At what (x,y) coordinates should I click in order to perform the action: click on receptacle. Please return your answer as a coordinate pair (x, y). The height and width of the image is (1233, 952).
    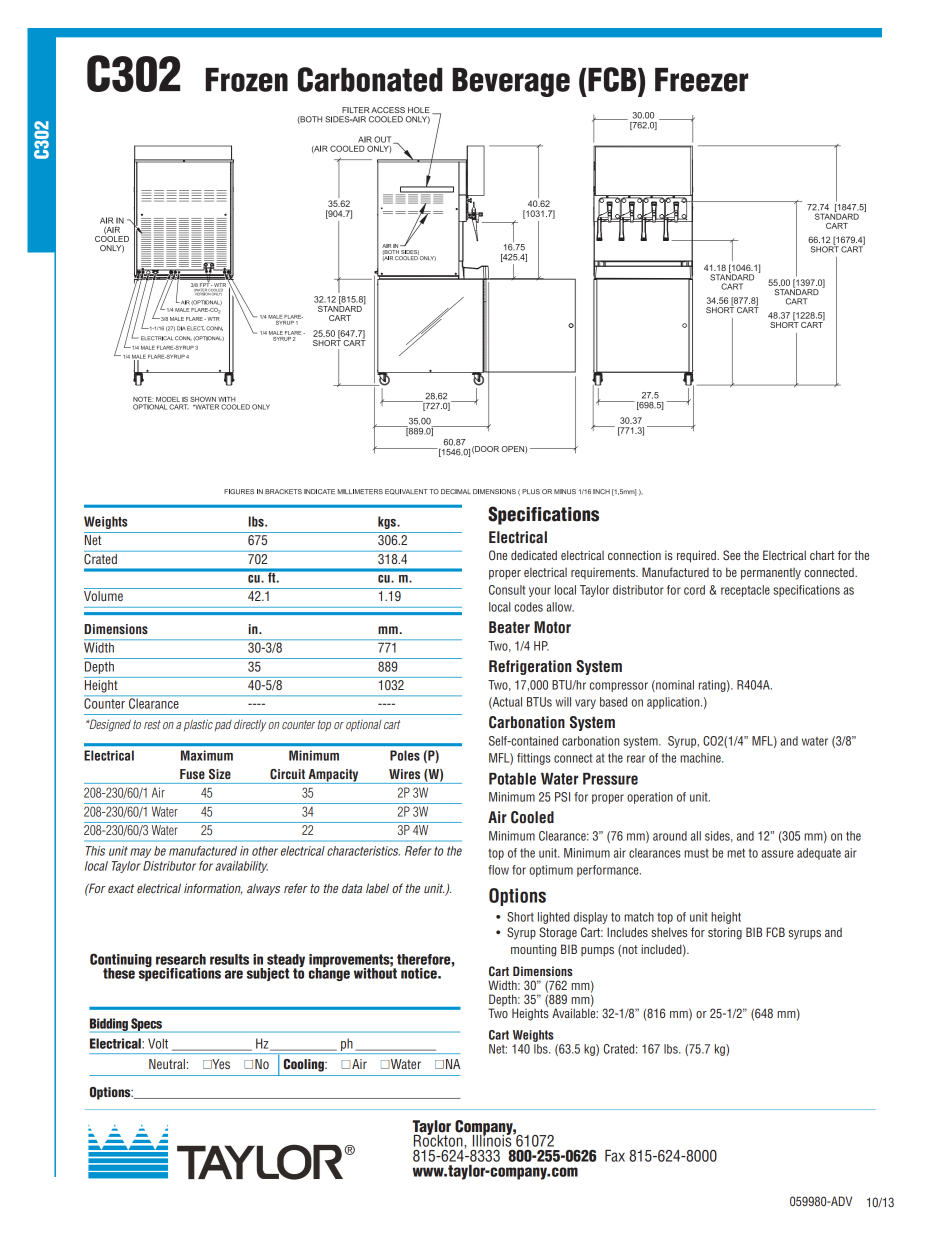
    Looking at the image, I should click on (745, 591).
